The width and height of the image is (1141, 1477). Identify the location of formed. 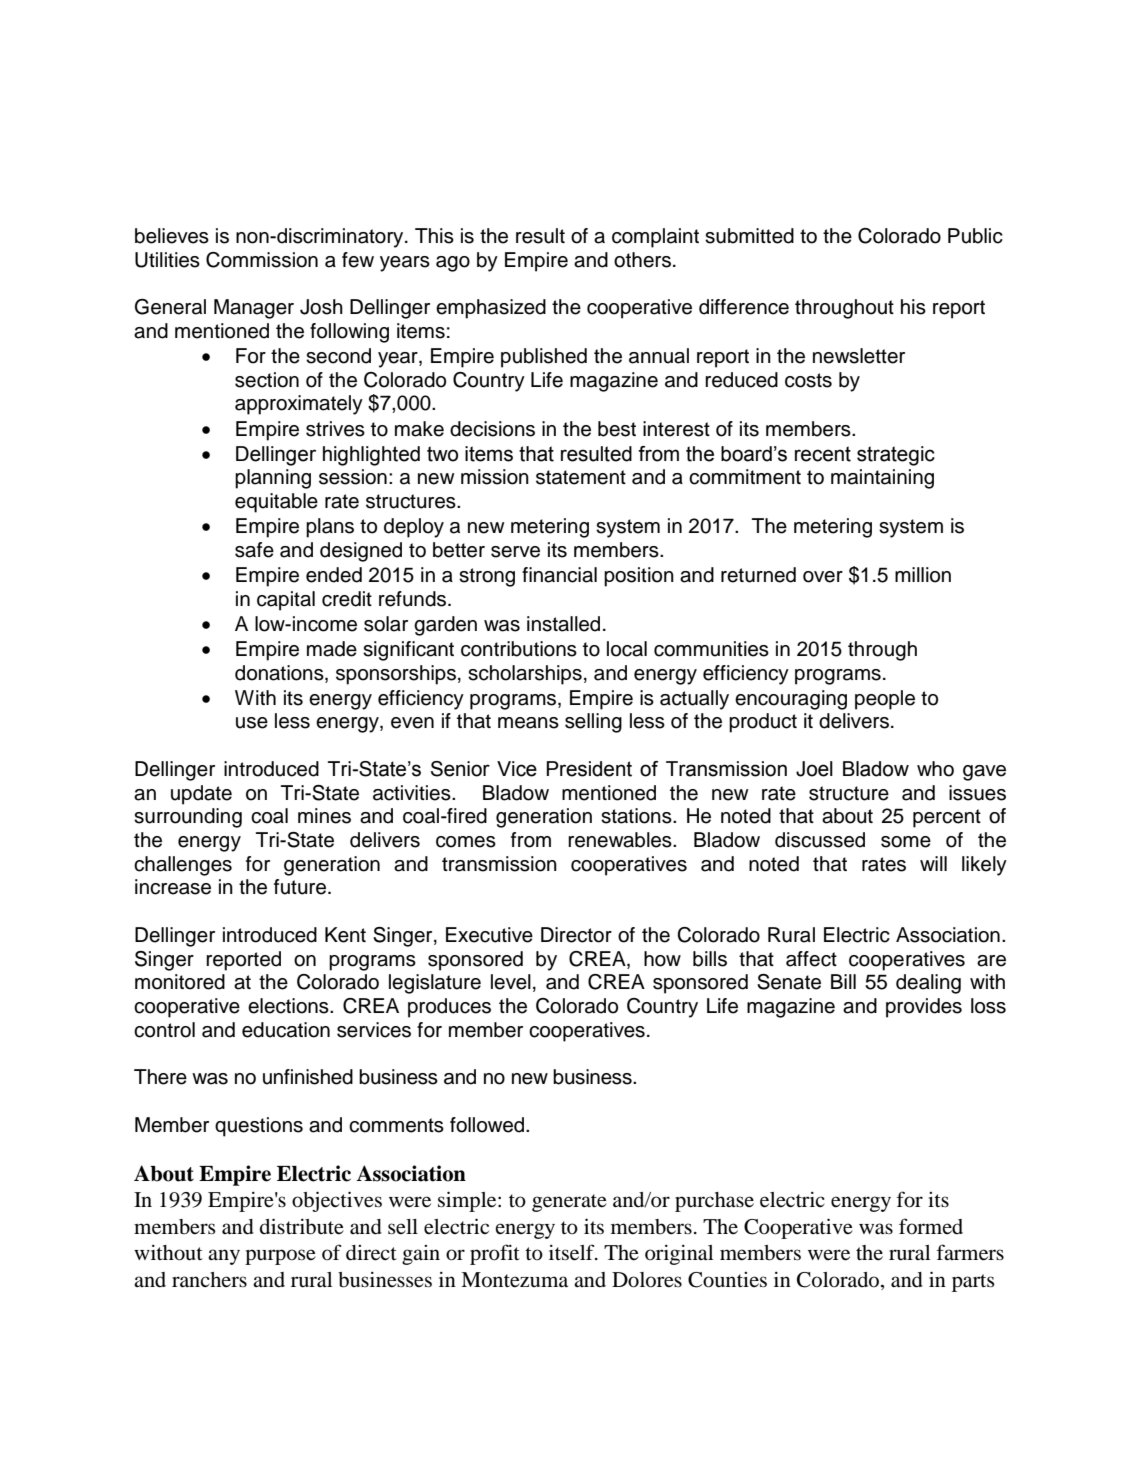
(931, 1226).
